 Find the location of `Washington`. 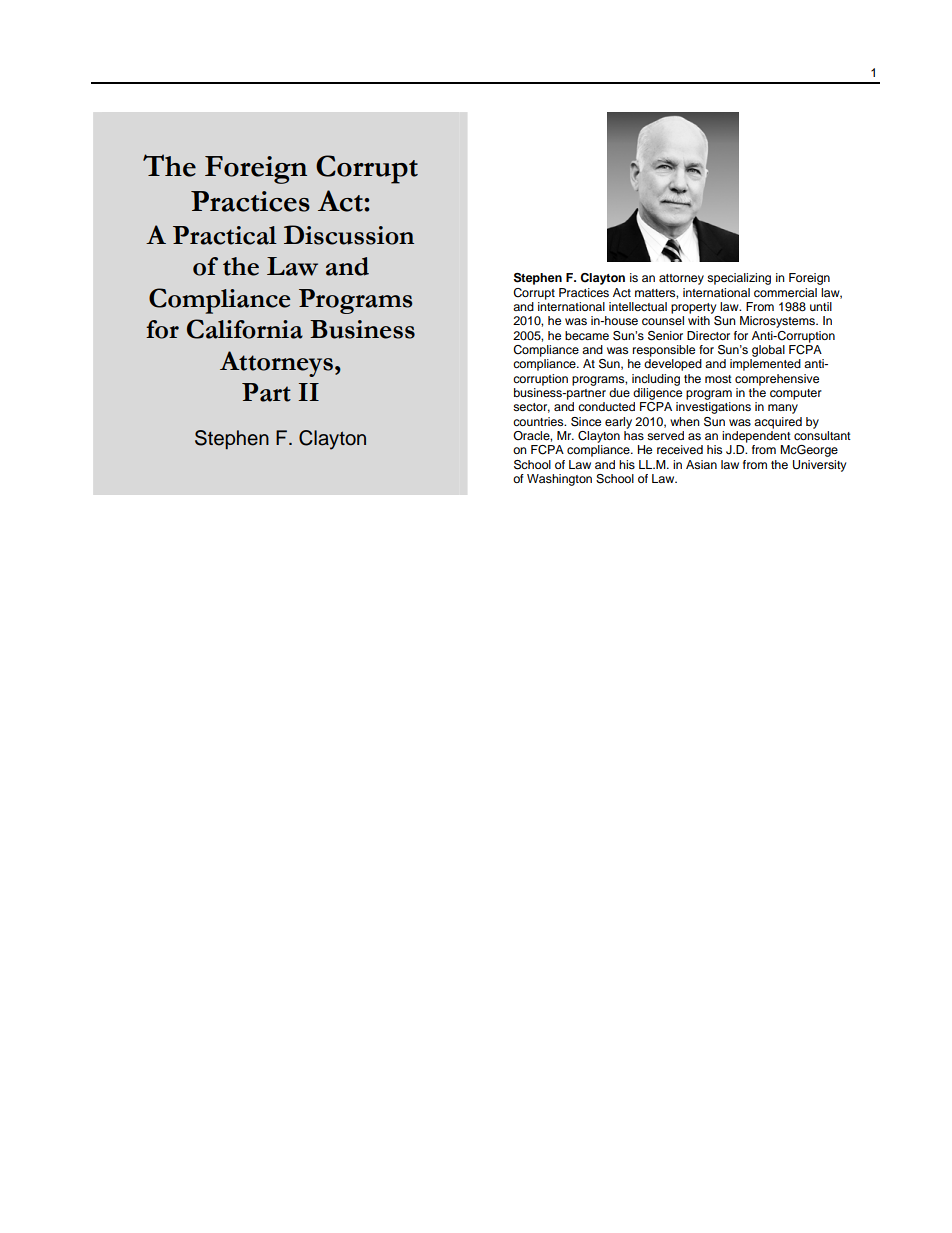

Washington is located at coordinates (559, 480).
